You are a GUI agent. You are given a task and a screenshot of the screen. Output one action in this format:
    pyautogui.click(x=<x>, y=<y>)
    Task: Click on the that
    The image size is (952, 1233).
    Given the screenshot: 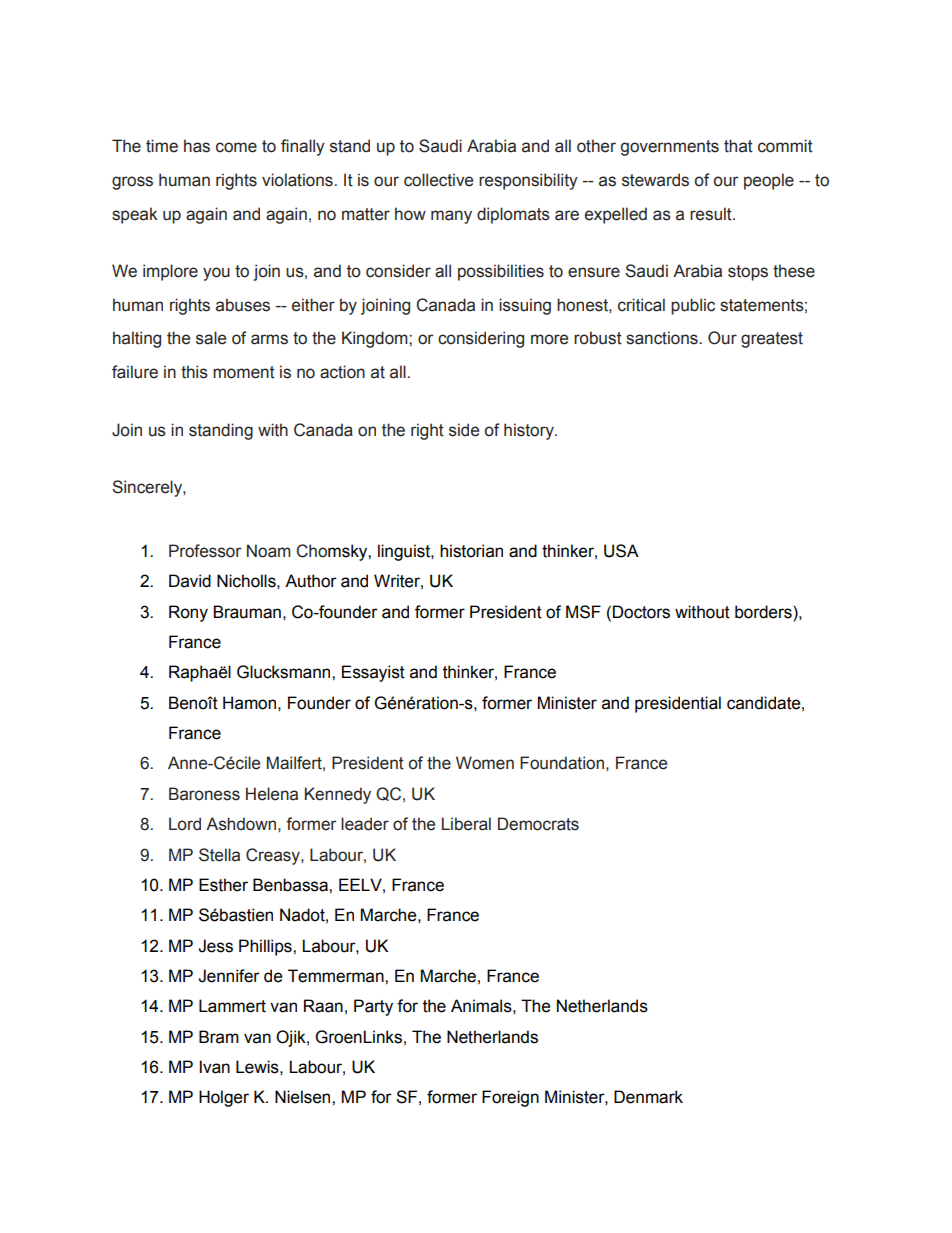 What is the action you would take?
    pyautogui.click(x=738, y=146)
